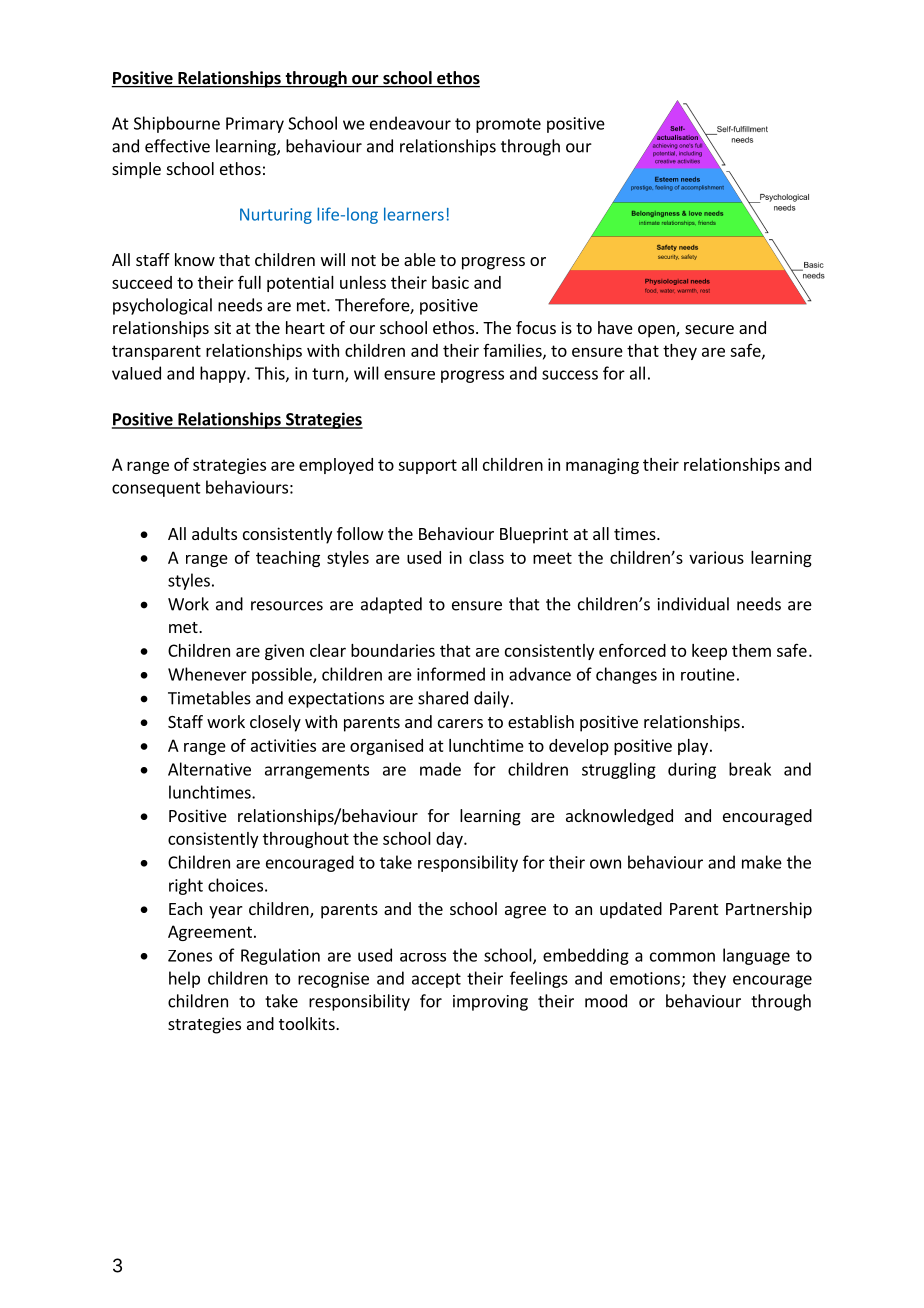 This screenshot has height=1308, width=924. Describe the element at coordinates (716, 557) in the screenshot. I see `various` at that location.
